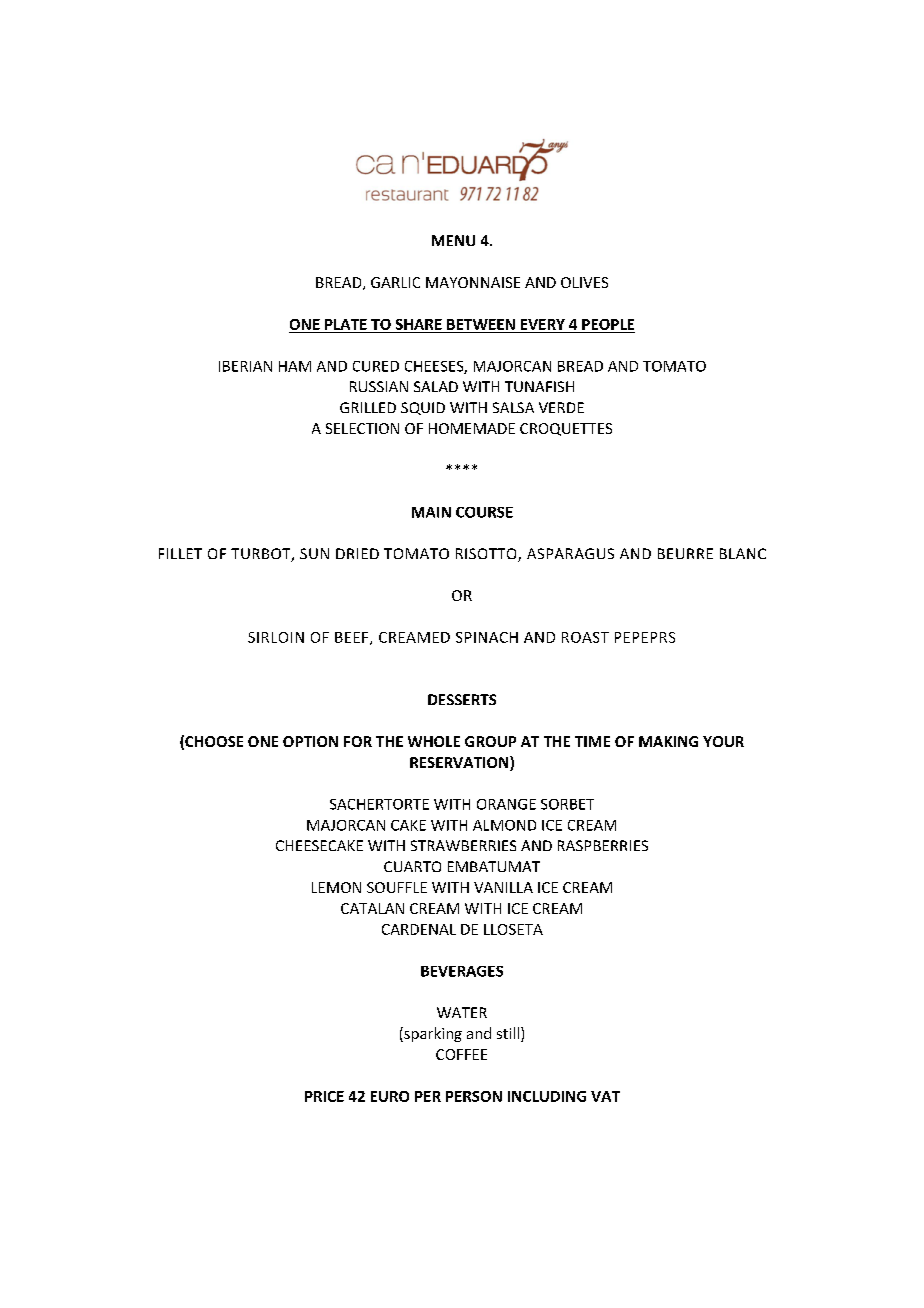  I want to click on WHOLE, so click(434, 741).
